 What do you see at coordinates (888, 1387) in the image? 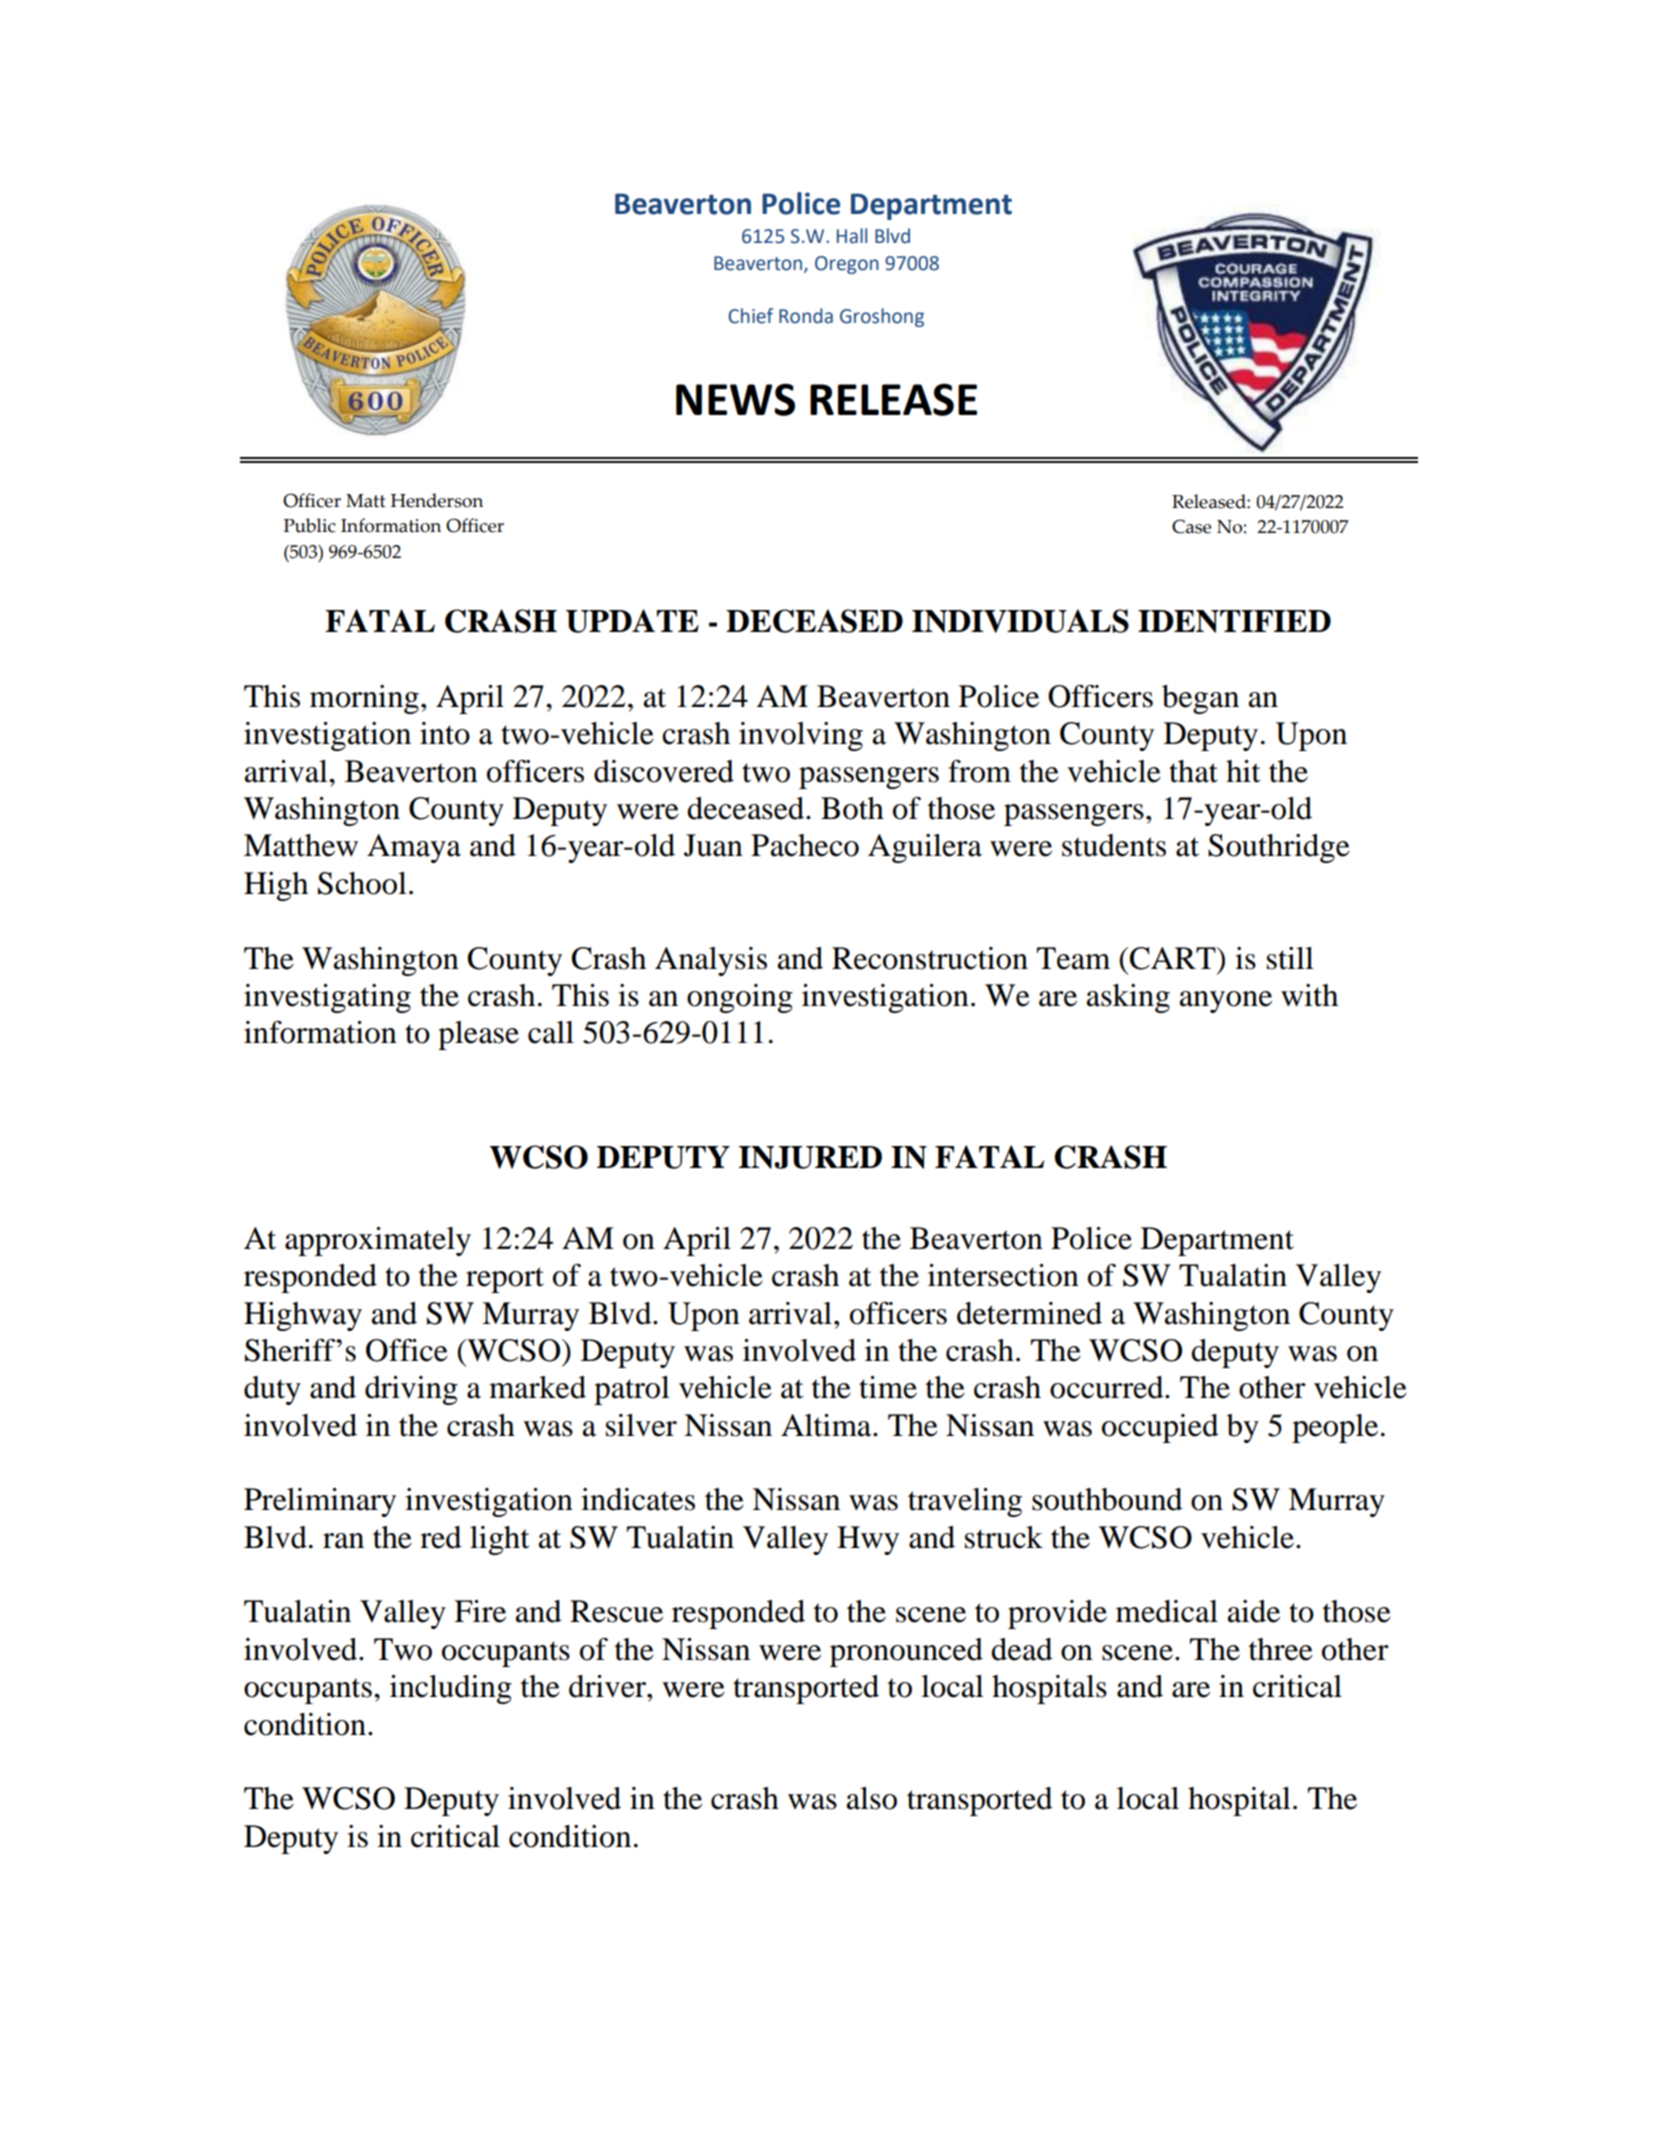
I see `time` at bounding box center [888, 1387].
